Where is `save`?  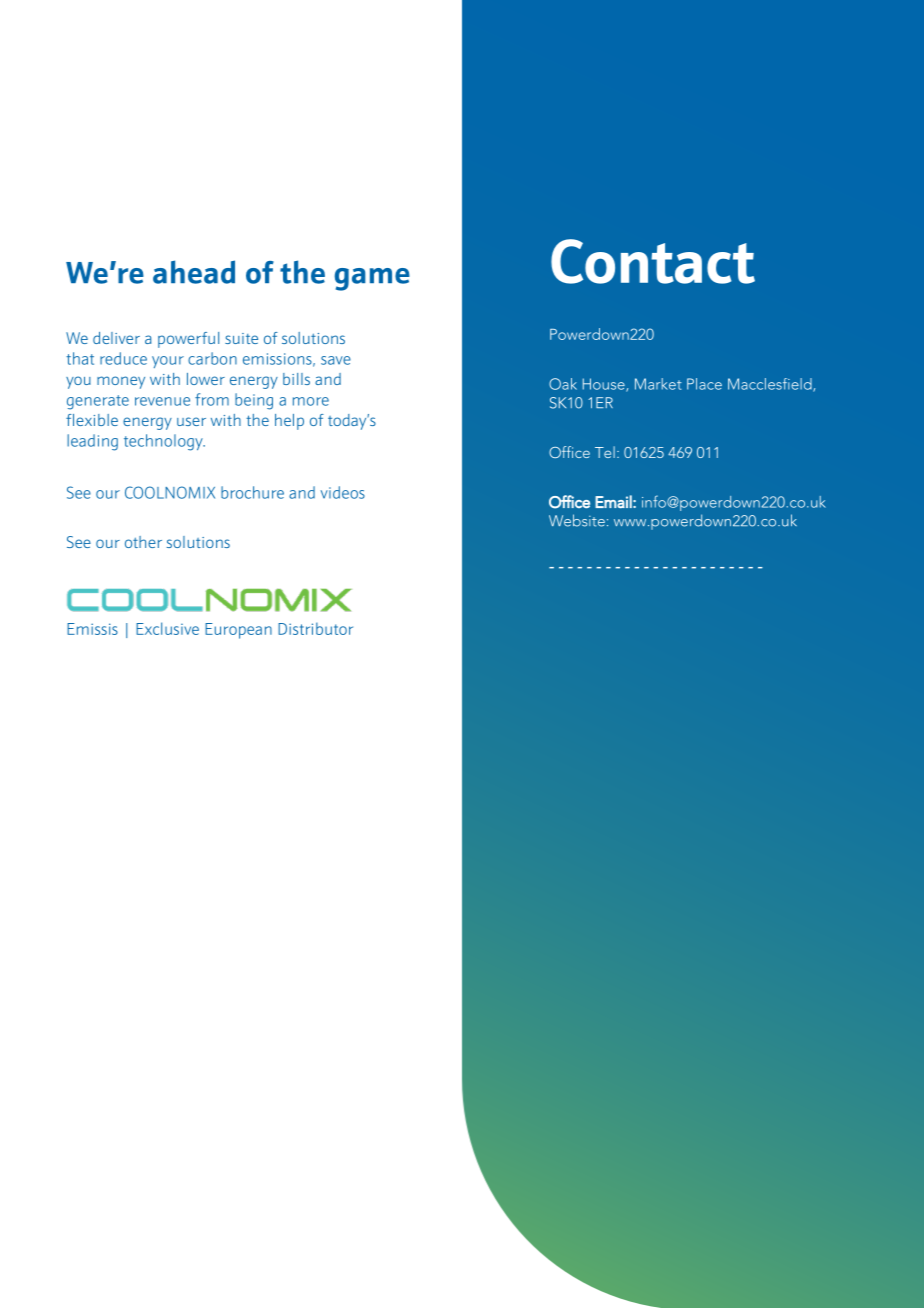
save is located at coordinates (336, 360).
